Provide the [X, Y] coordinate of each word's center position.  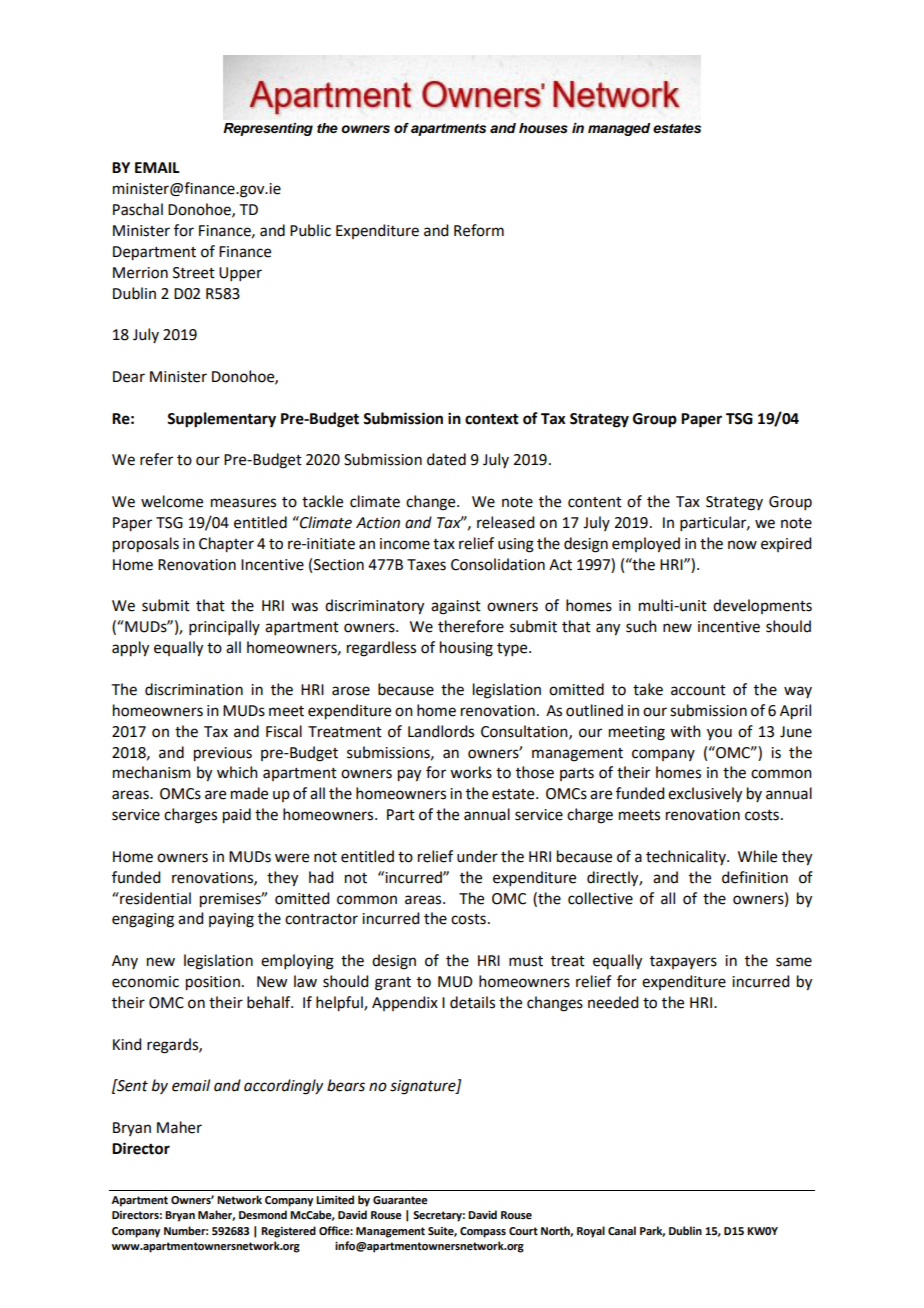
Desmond [263, 1215]
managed [619, 129]
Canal [622, 1230]
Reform [479, 230]
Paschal [138, 209]
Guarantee [400, 1200]
